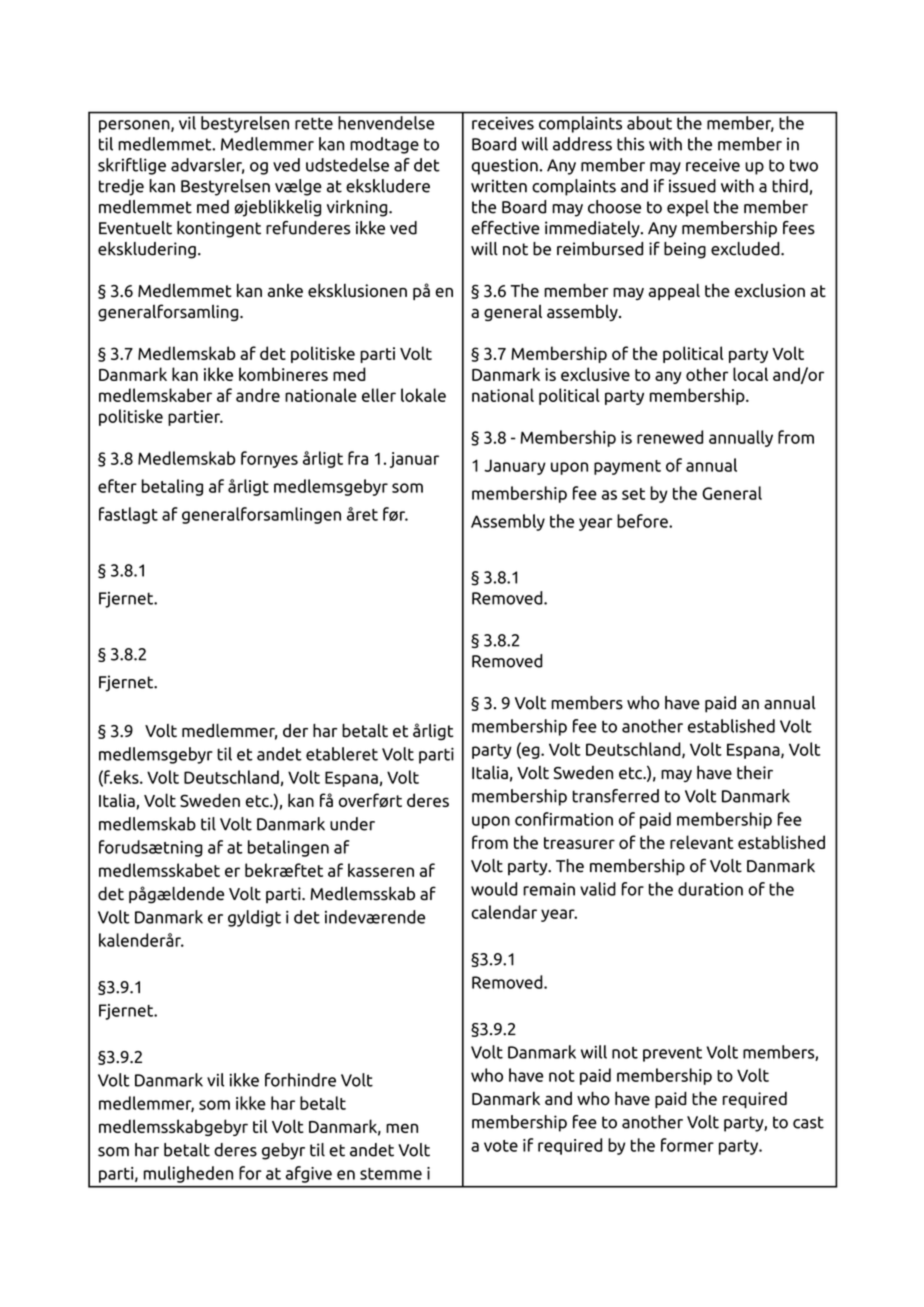 This document has height=1307, width=924. What do you see at coordinates (672, 1054) in the document?
I see `prevent` at bounding box center [672, 1054].
